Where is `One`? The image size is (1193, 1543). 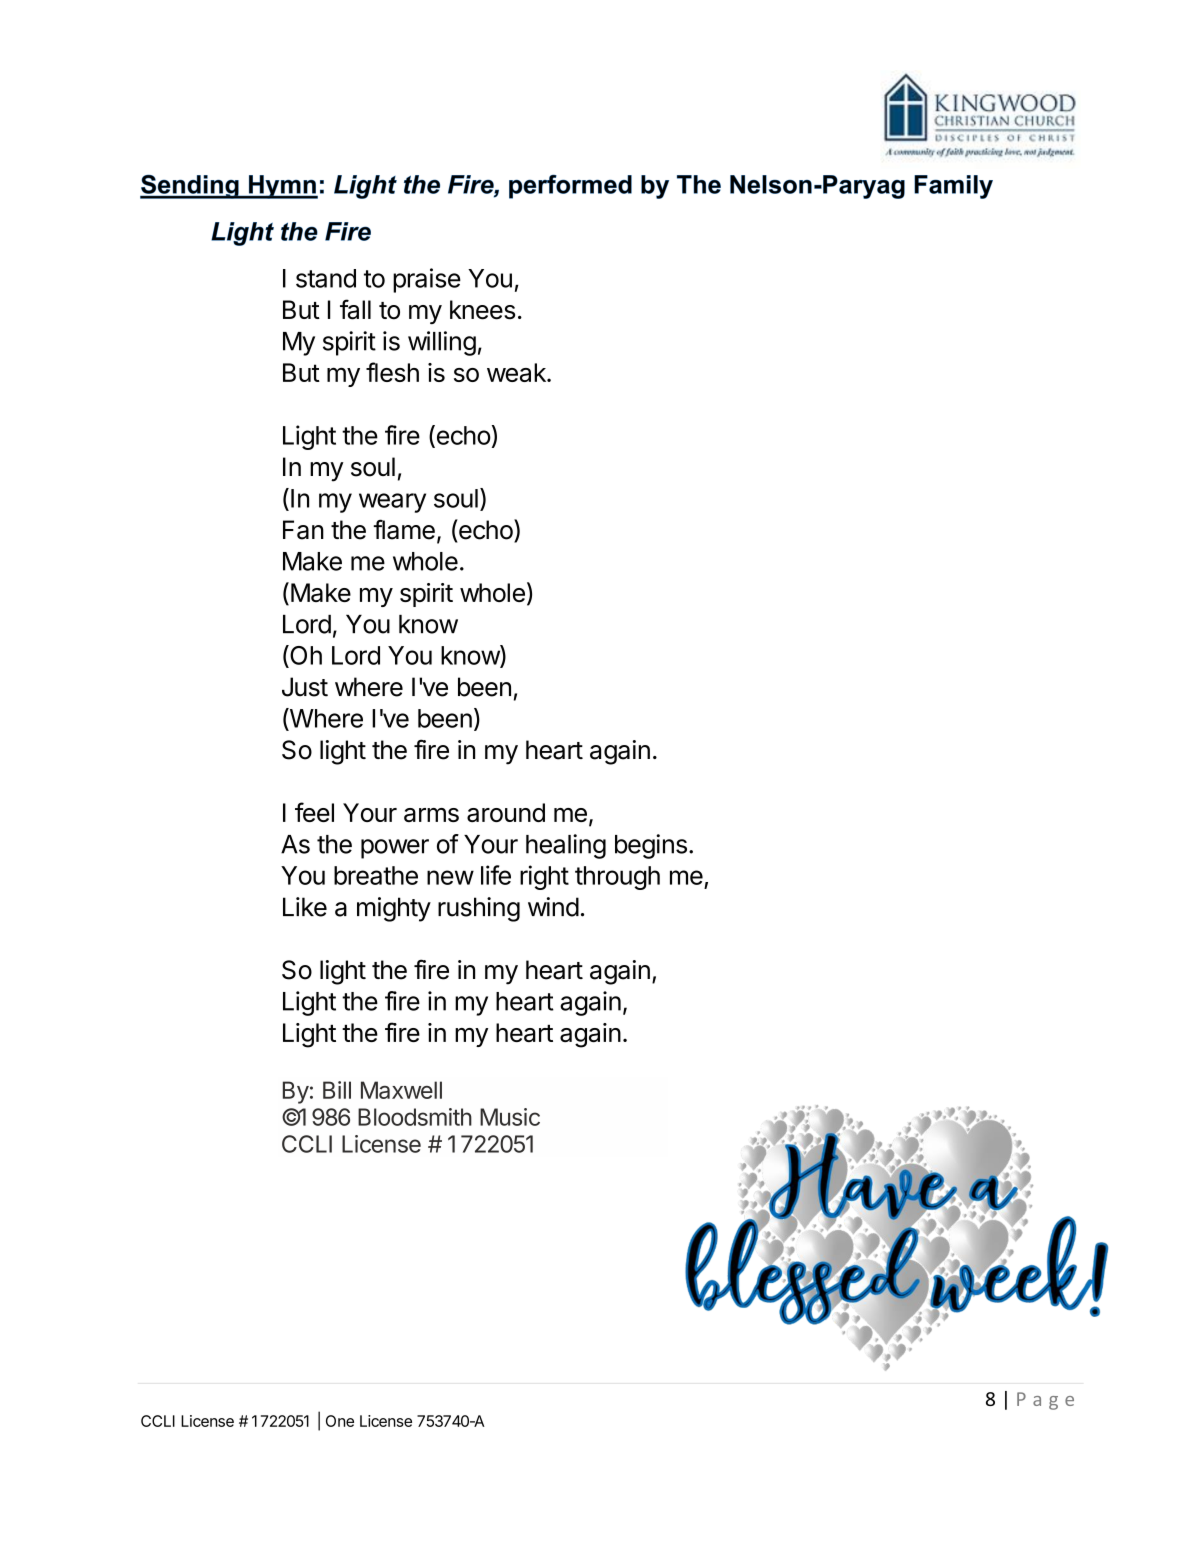 One is located at coordinates (340, 1421).
